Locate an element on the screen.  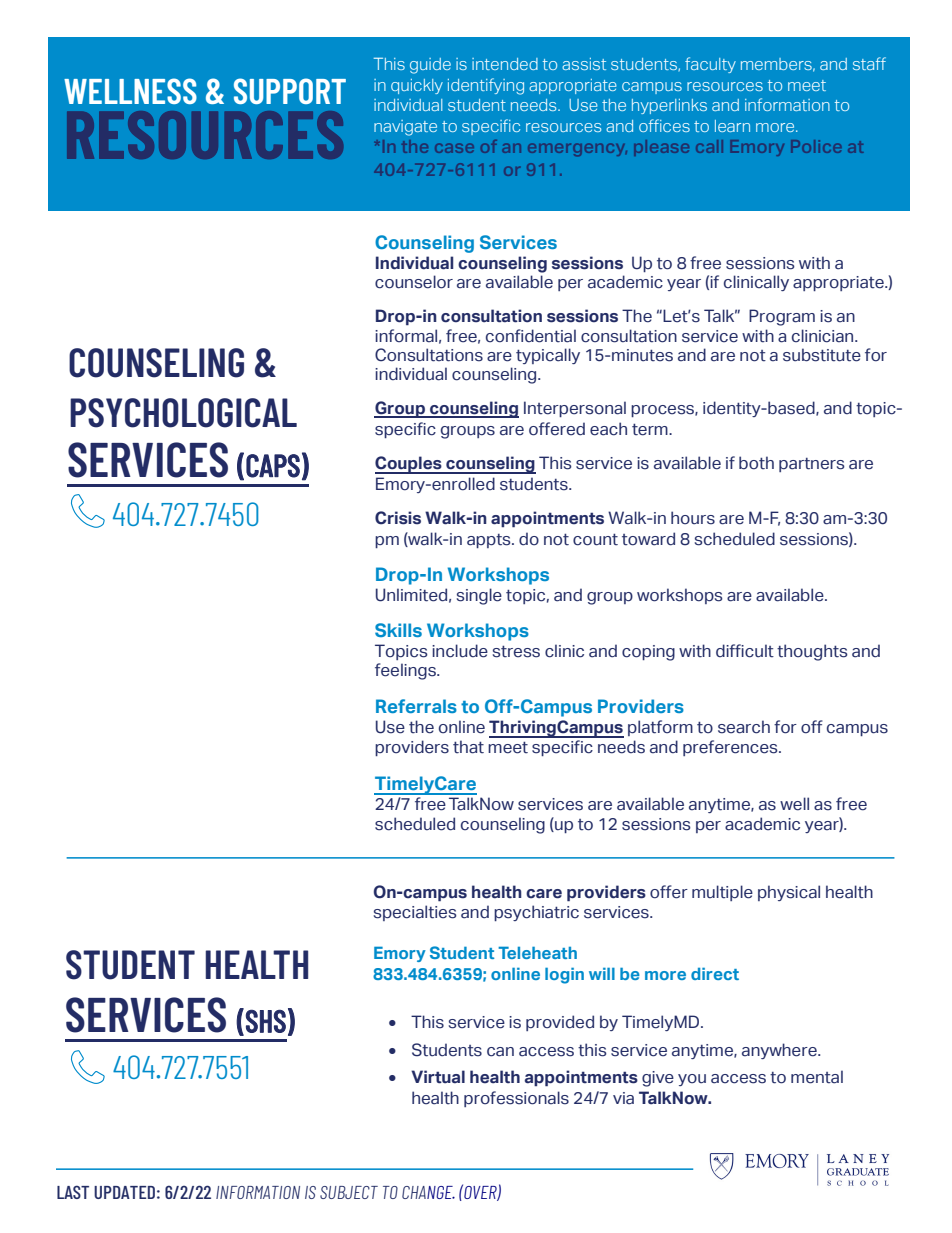
CHANGE is located at coordinates (428, 1192).
